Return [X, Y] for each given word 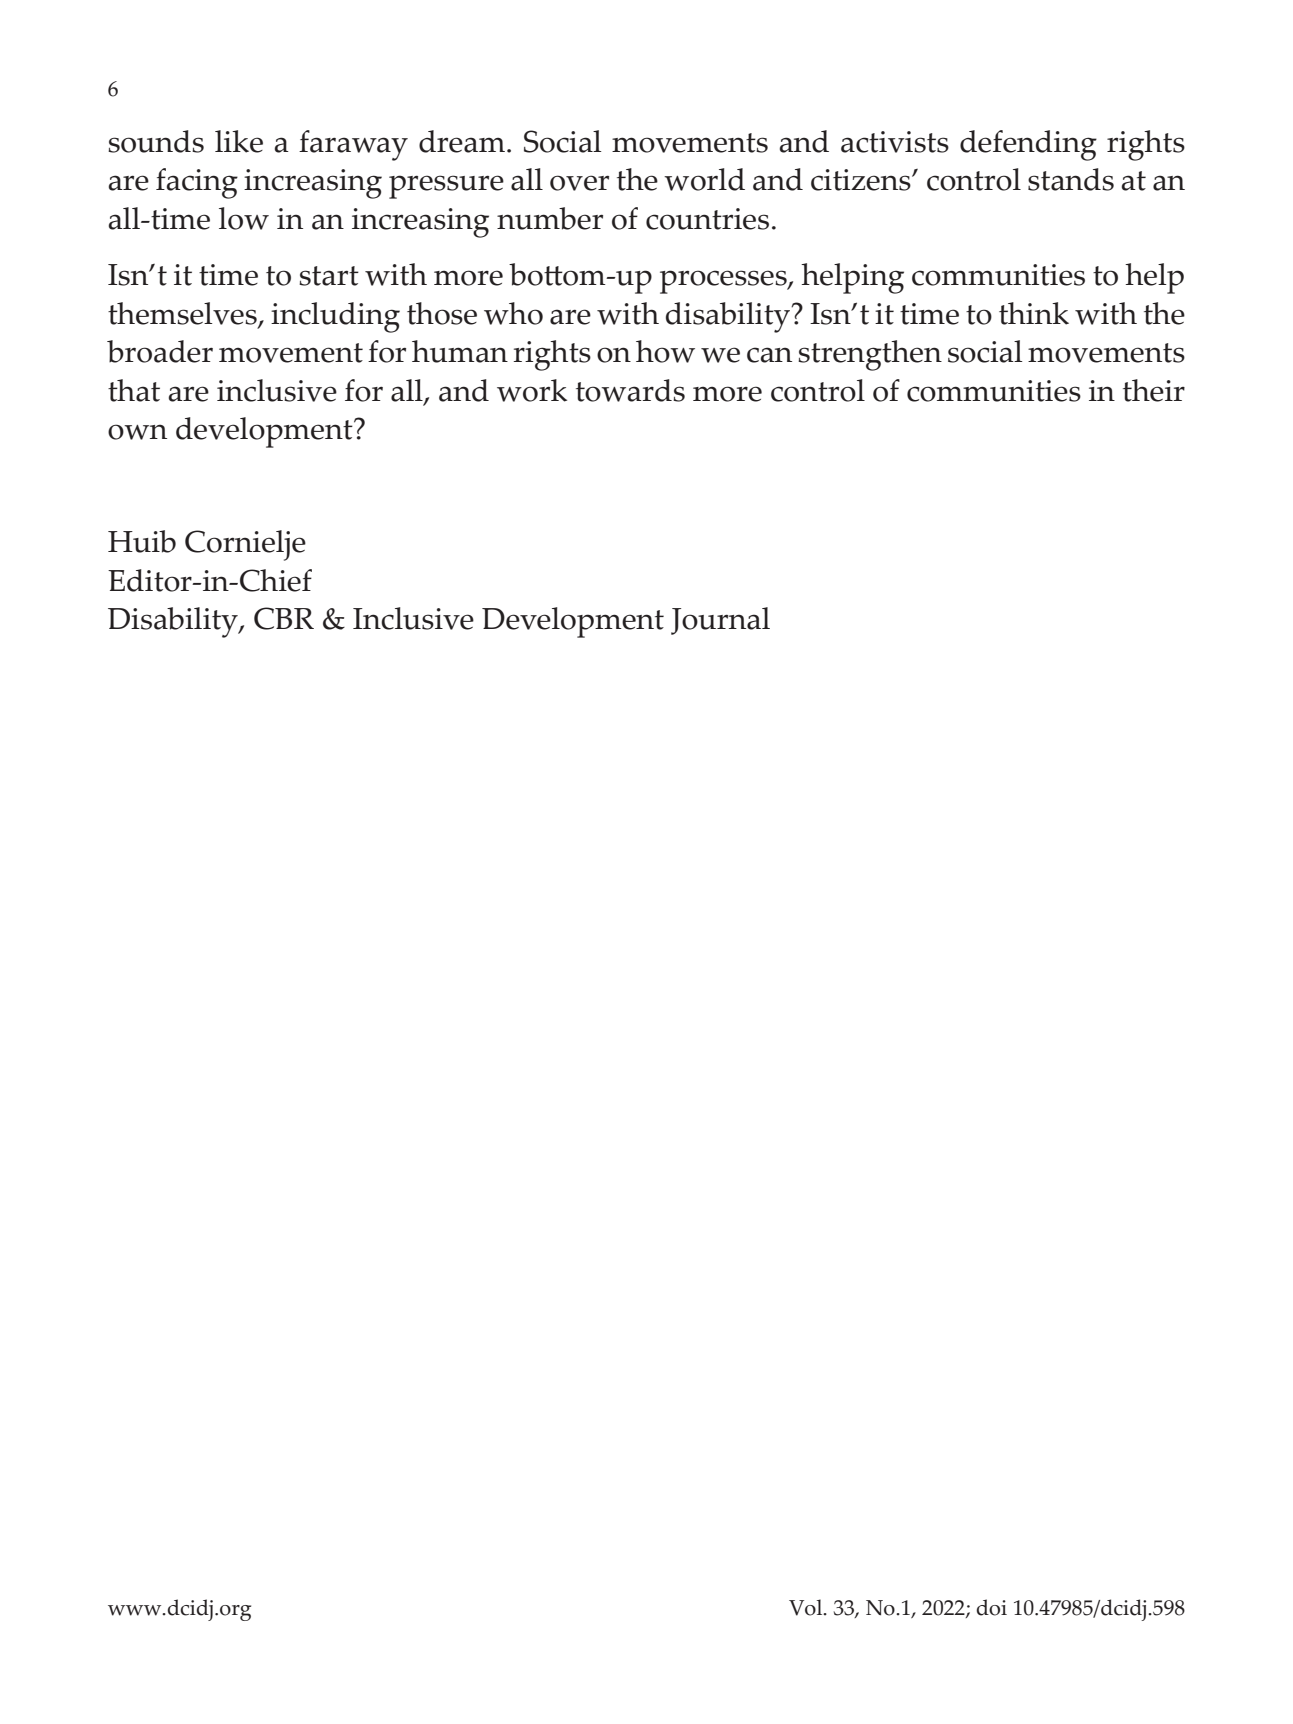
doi [991, 1607]
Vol [807, 1607]
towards [630, 390]
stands [1071, 179]
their [1154, 390]
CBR [284, 618]
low [244, 218]
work [532, 390]
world [704, 179]
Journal [720, 621]
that [134, 390]
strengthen [870, 355]
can [769, 355]
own [137, 432]
